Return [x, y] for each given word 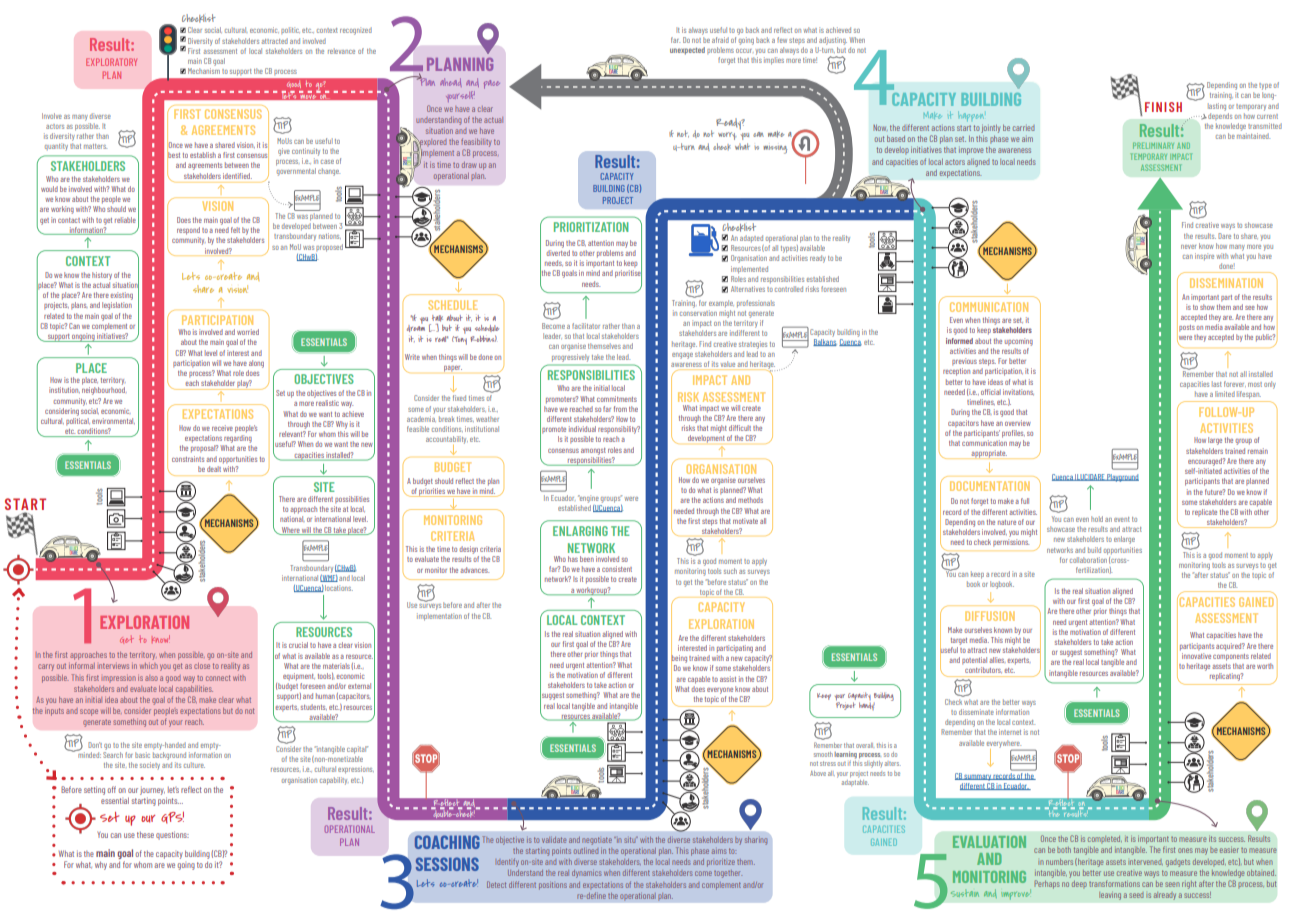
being [679, 659]
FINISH [1163, 107]
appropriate [988, 454]
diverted [558, 251]
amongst [593, 451]
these [145, 835]
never [1188, 247]
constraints [188, 459]
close [202, 666]
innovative [1195, 654]
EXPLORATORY [111, 62]
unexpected [687, 51]
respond [188, 231]
